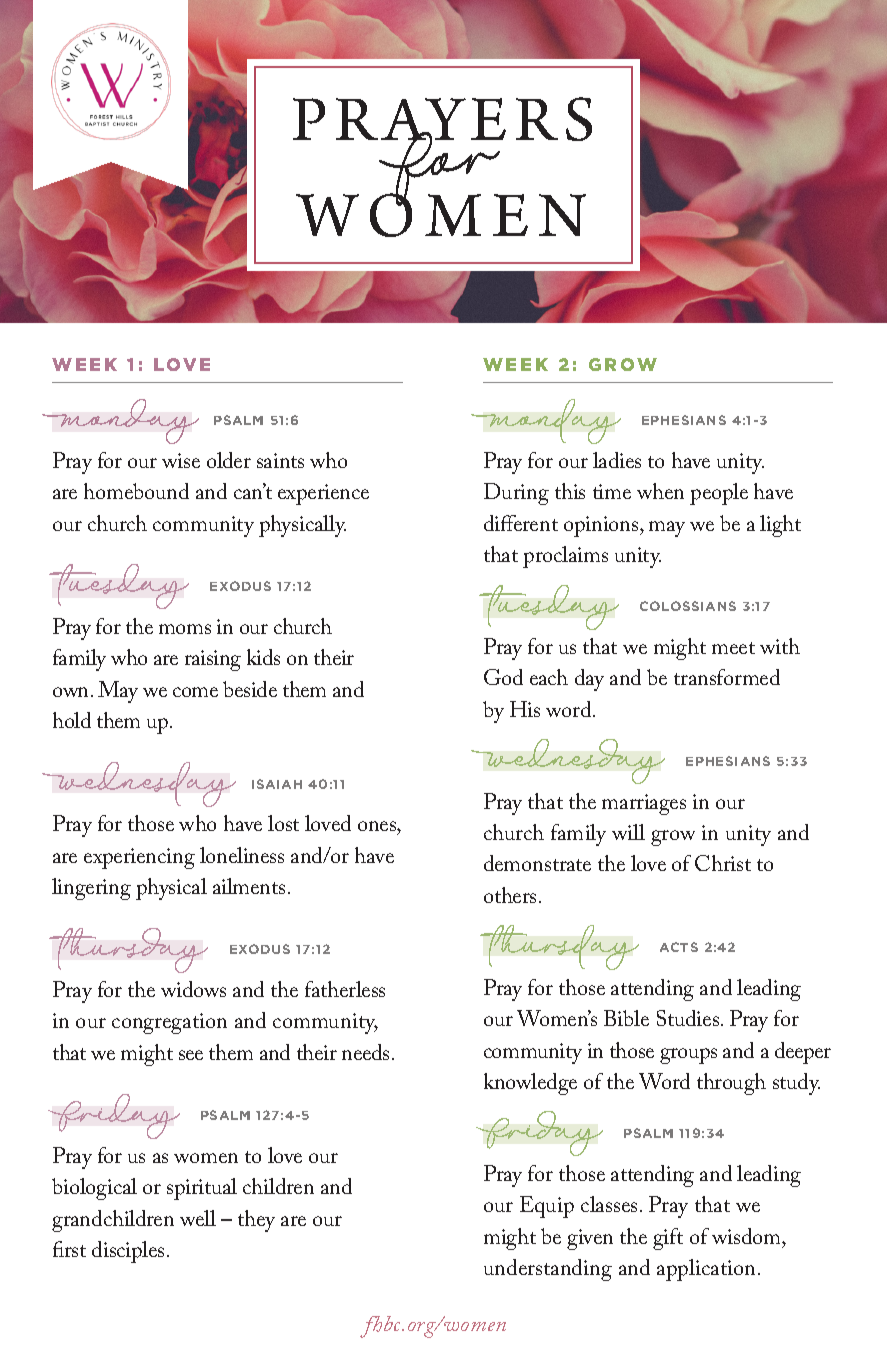  Describe the element at coordinates (733, 648) in the screenshot. I see `meet` at that location.
